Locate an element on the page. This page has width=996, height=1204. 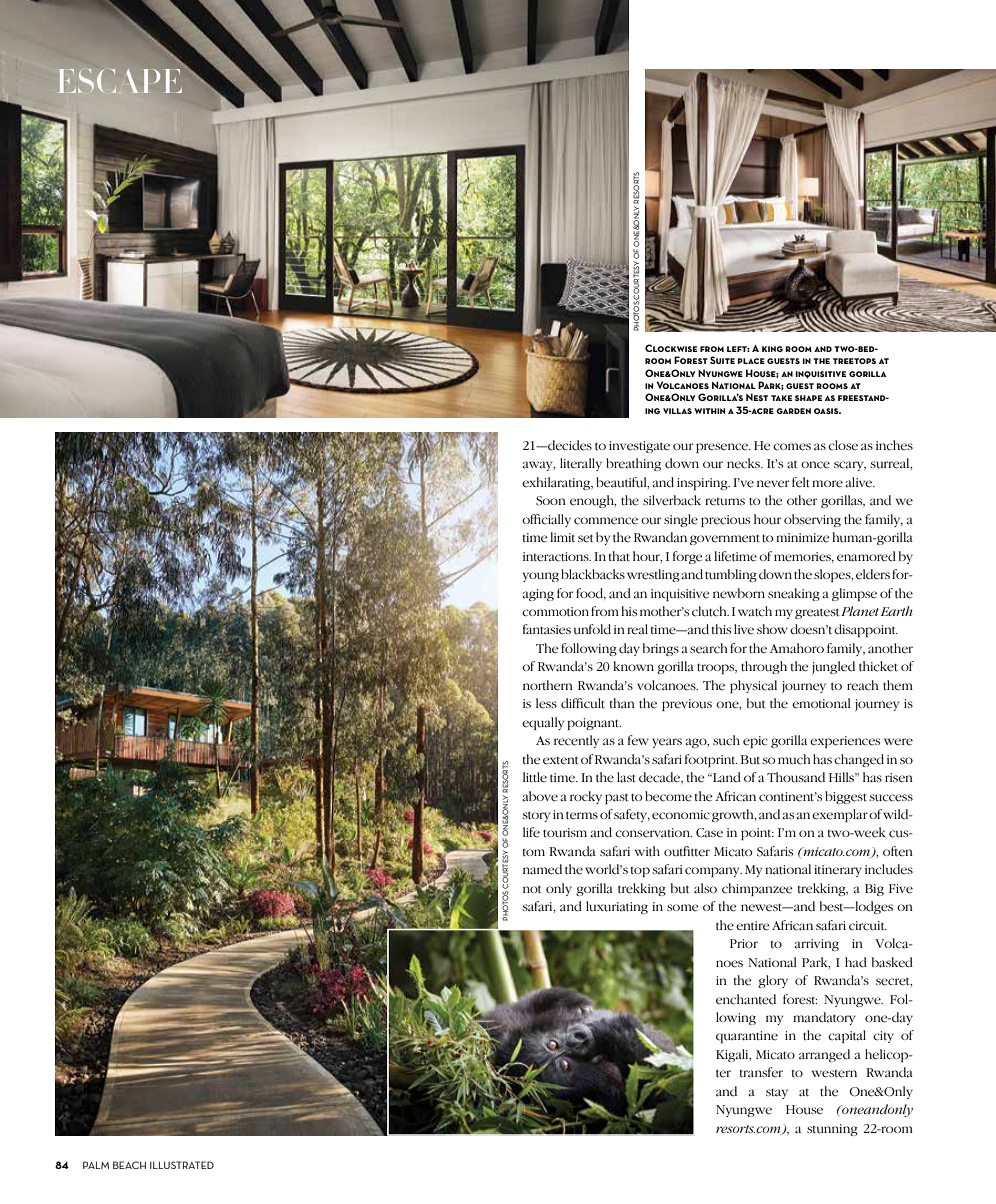
Clockwise is located at coordinates (671, 348).
